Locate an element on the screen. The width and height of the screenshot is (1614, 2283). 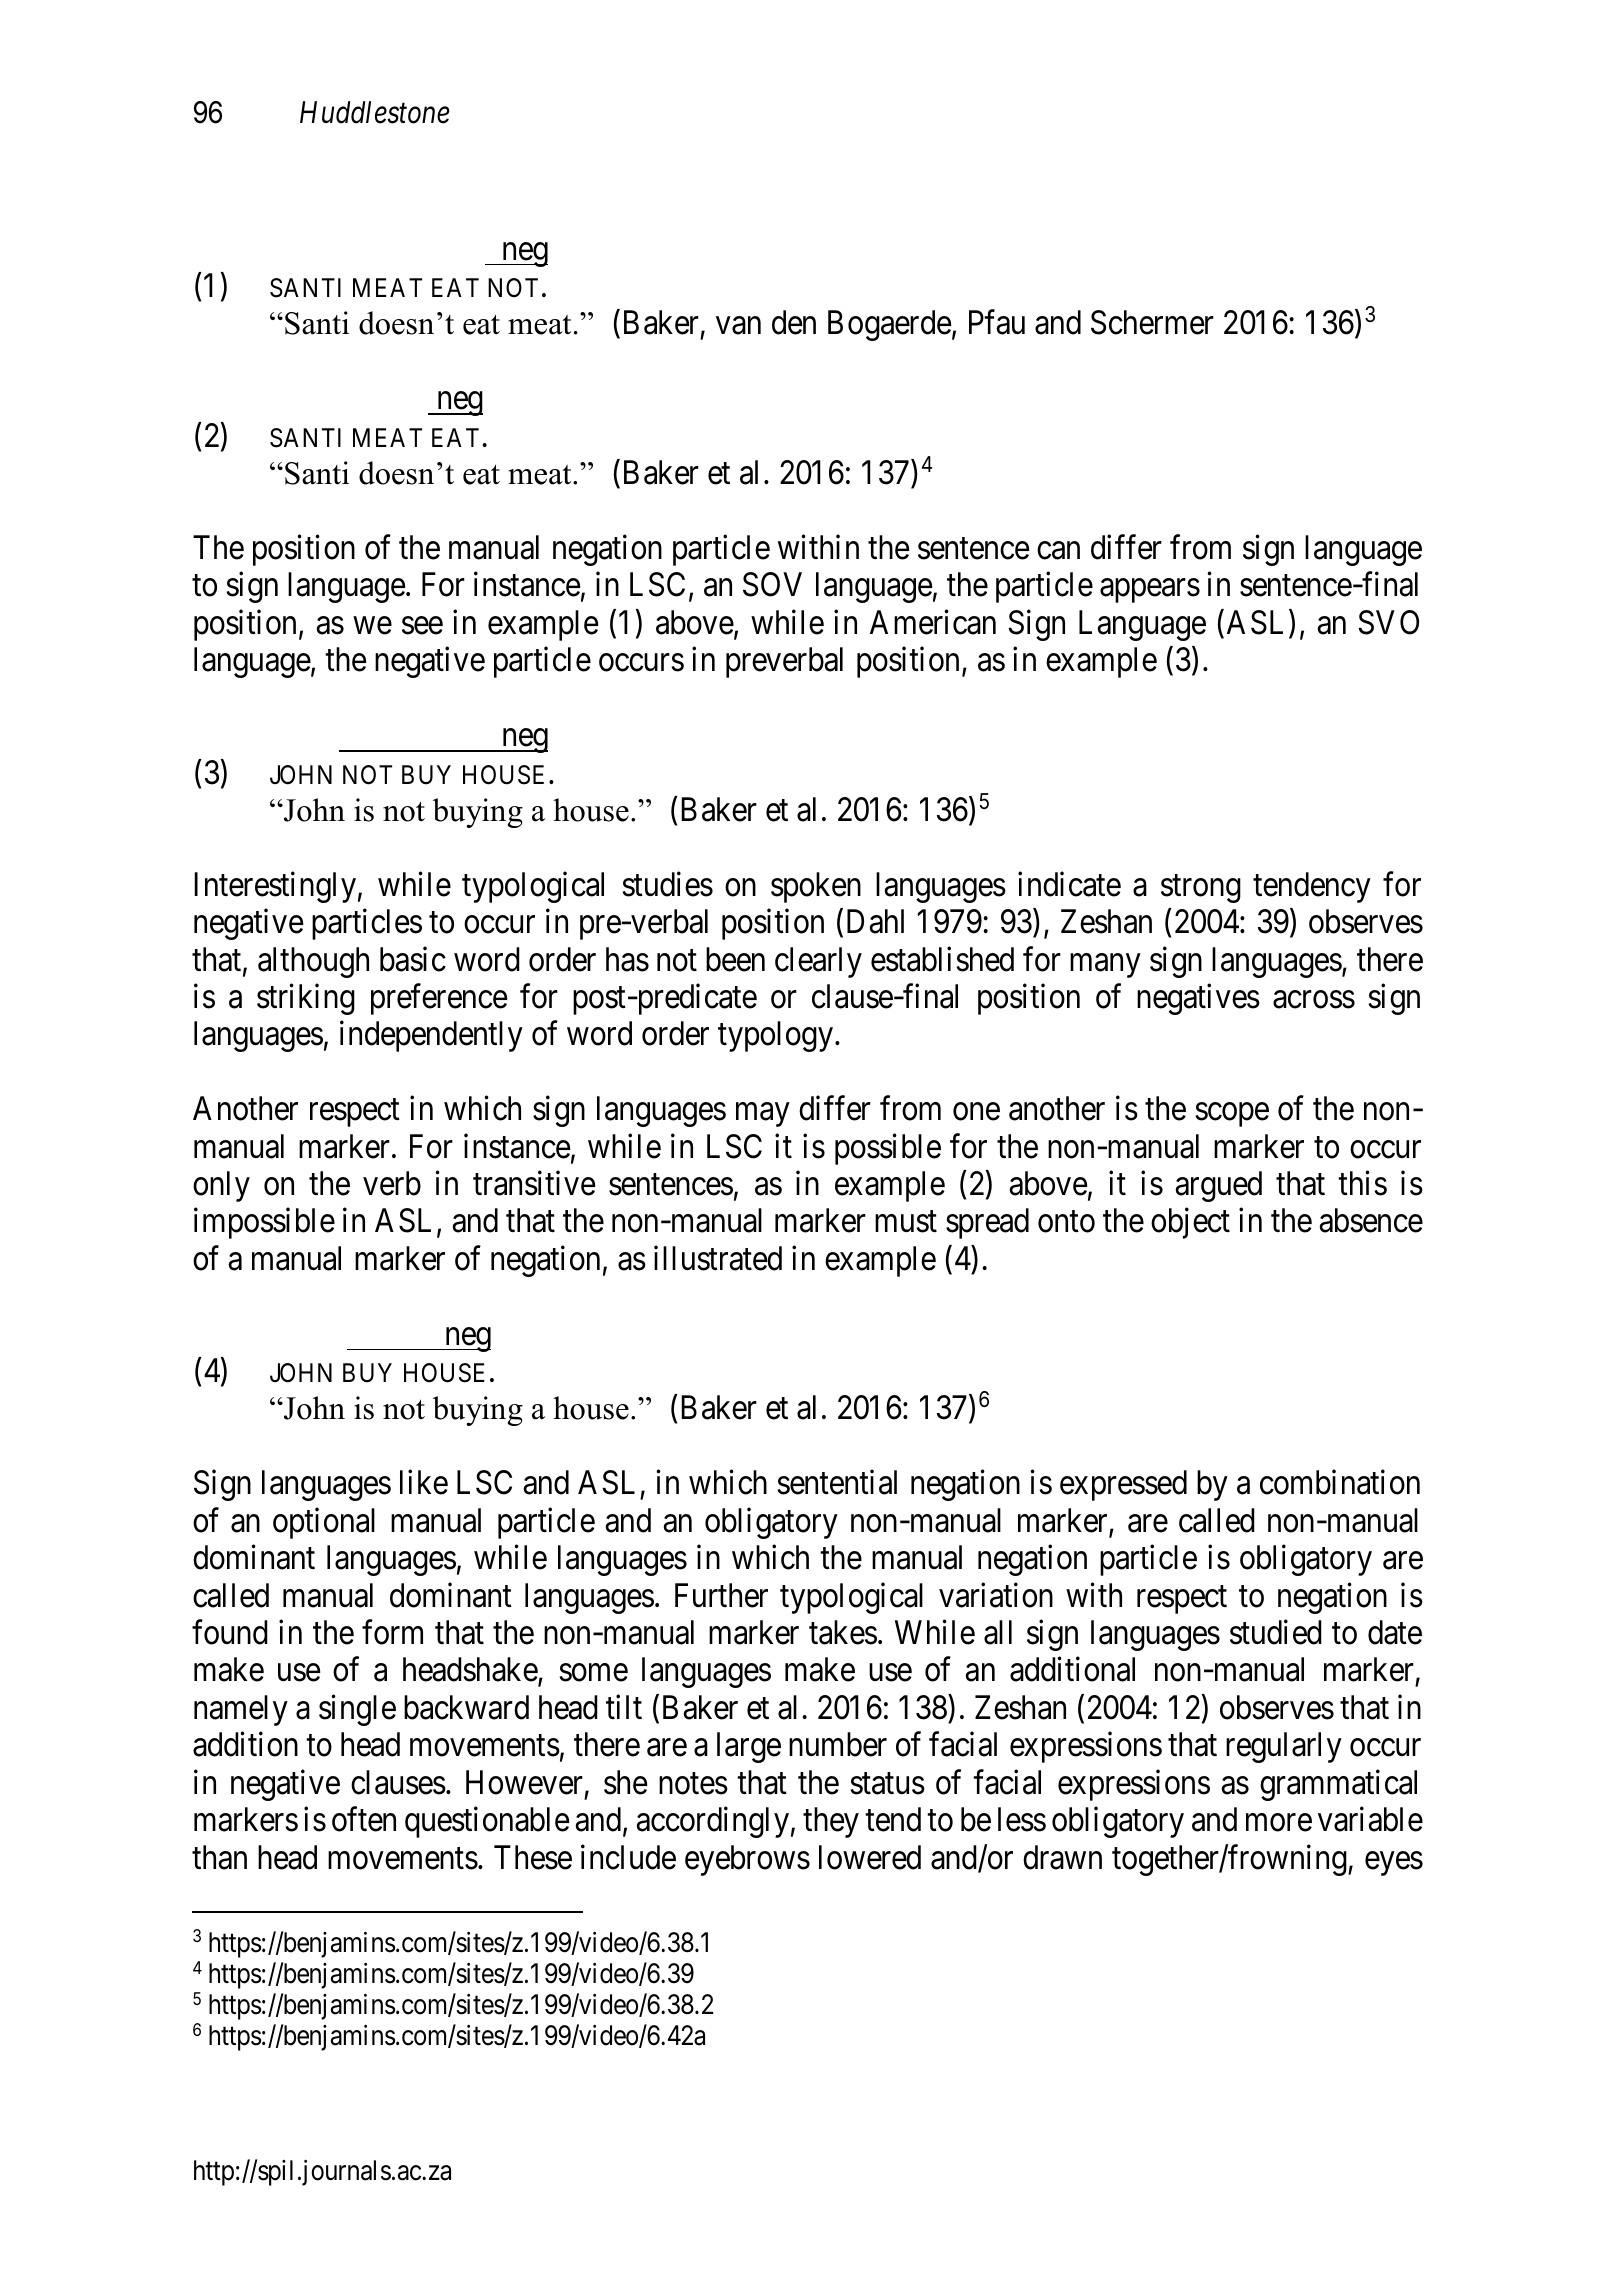
scope is located at coordinates (1232, 1115).
